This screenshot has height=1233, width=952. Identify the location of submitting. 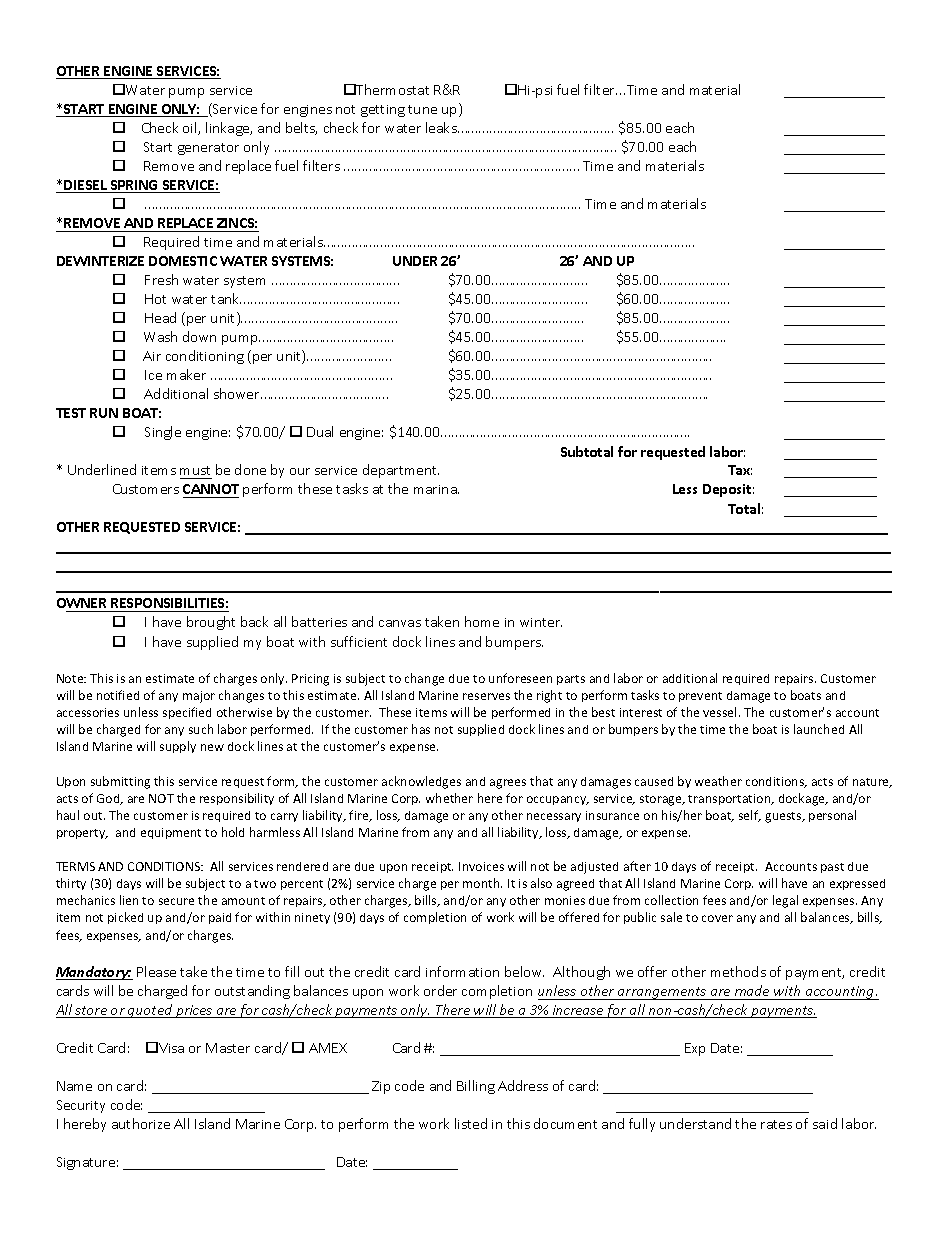
(120, 782).
